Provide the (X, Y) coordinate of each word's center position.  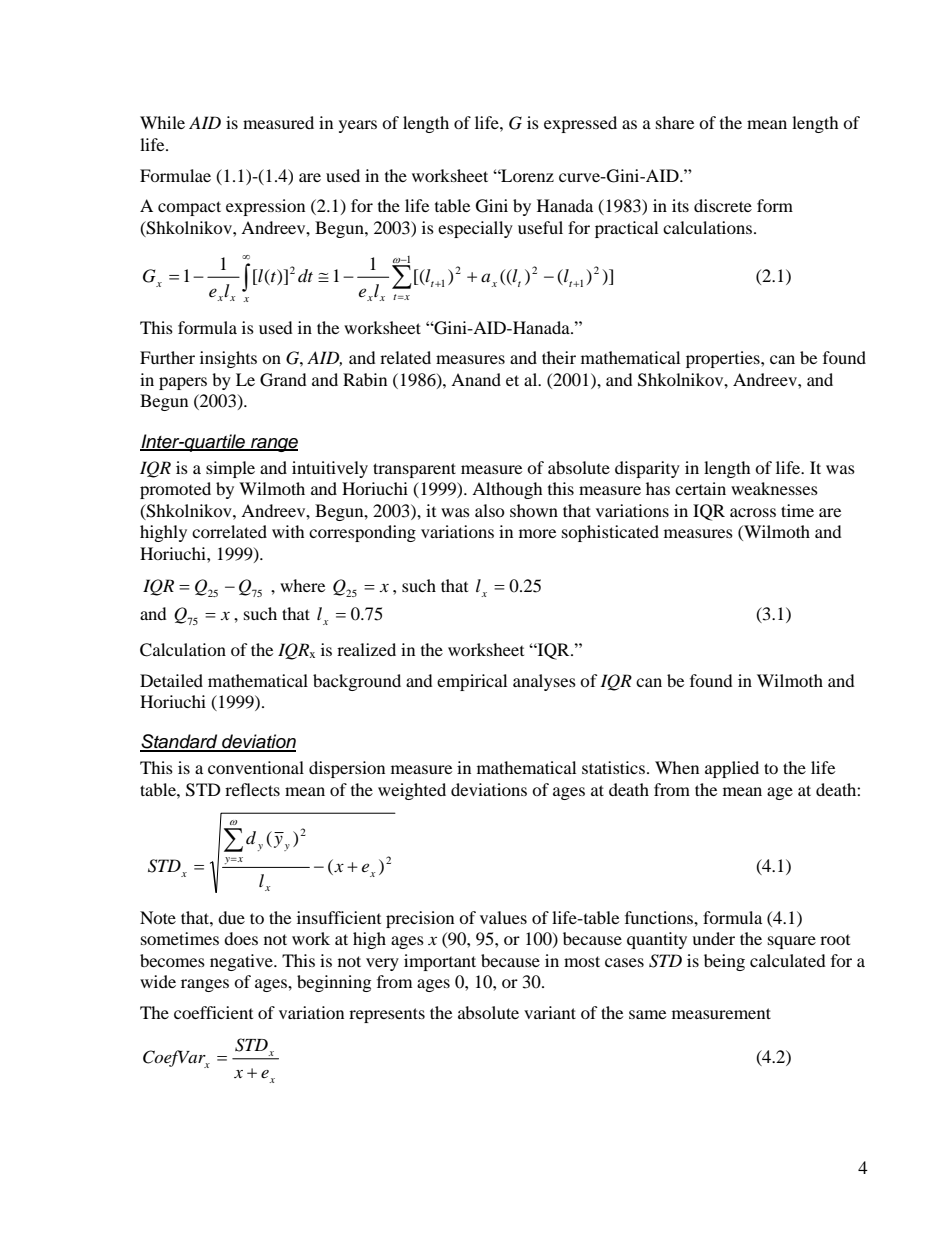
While (162, 122)
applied (732, 769)
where (302, 585)
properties (724, 359)
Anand (476, 379)
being (724, 962)
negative (242, 962)
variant (550, 1012)
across (753, 512)
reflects (252, 789)
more (537, 533)
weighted (412, 791)
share (675, 122)
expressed (580, 124)
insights (228, 359)
